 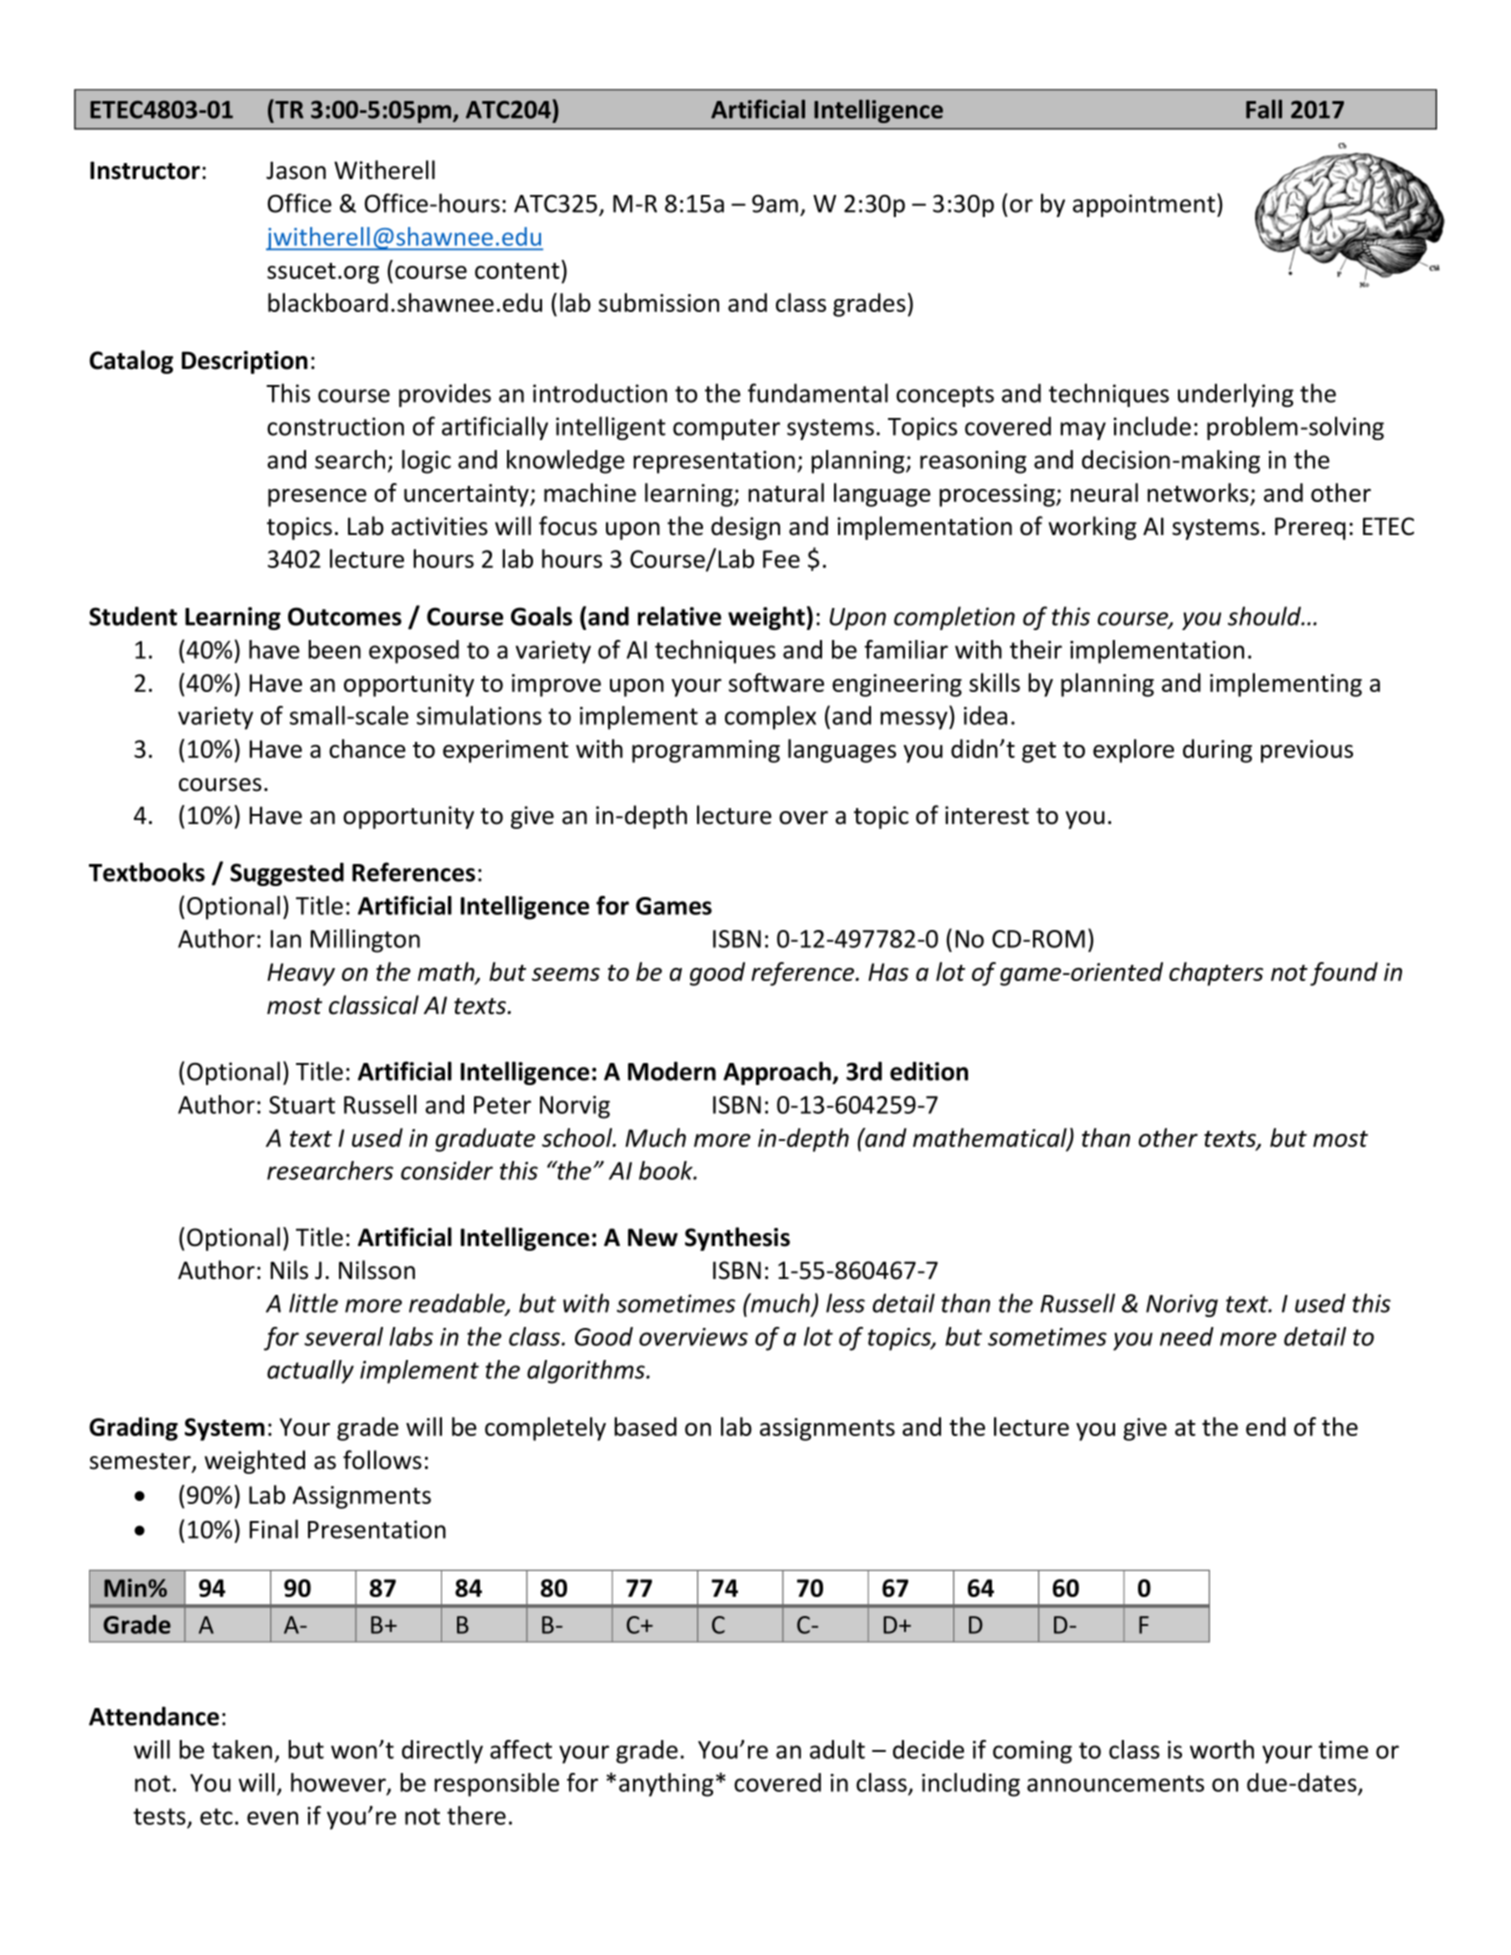 I want to click on Jason, so click(x=296, y=170).
